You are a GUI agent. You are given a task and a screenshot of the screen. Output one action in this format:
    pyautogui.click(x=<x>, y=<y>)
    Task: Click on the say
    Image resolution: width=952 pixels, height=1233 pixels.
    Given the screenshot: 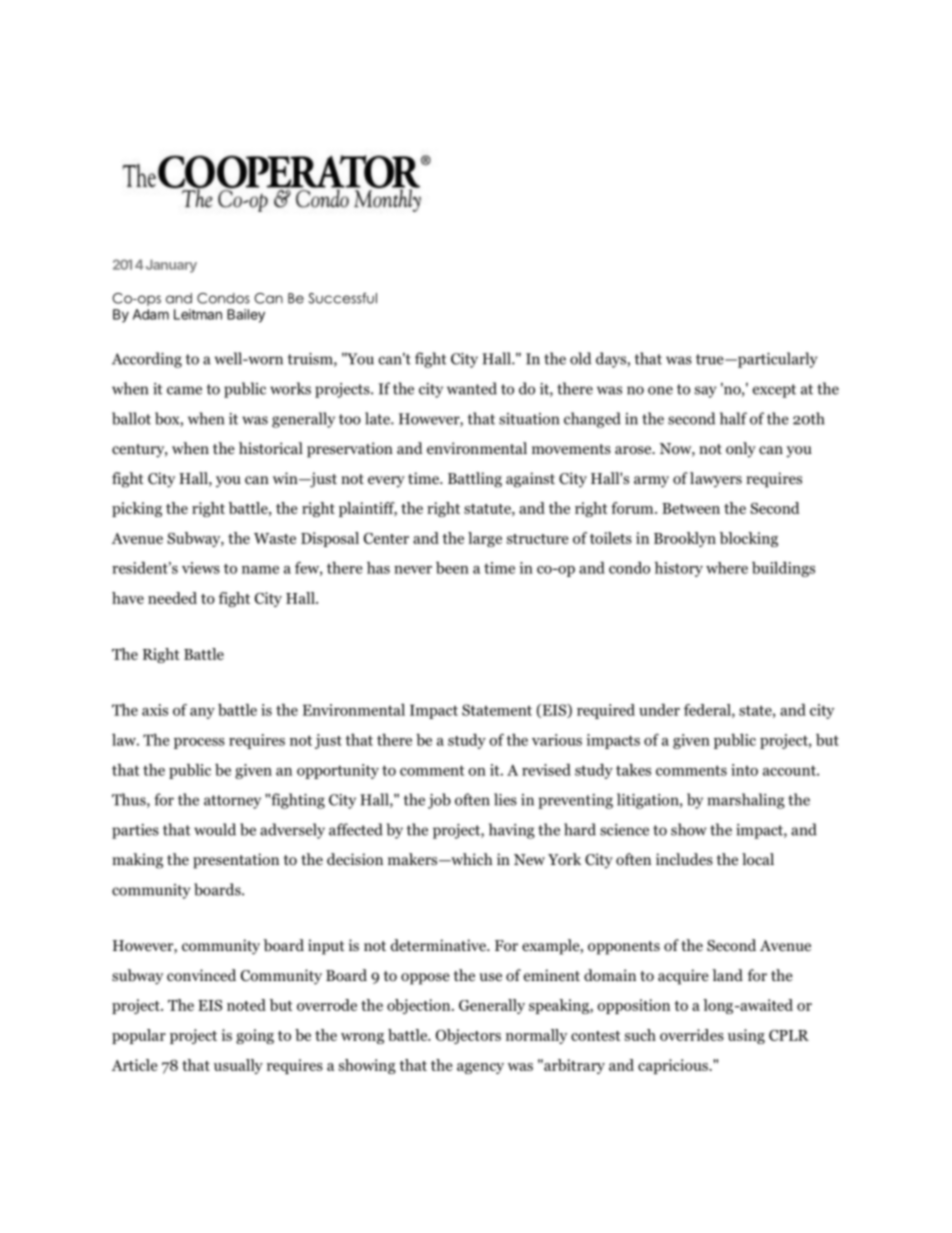 What is the action you would take?
    pyautogui.click(x=706, y=392)
